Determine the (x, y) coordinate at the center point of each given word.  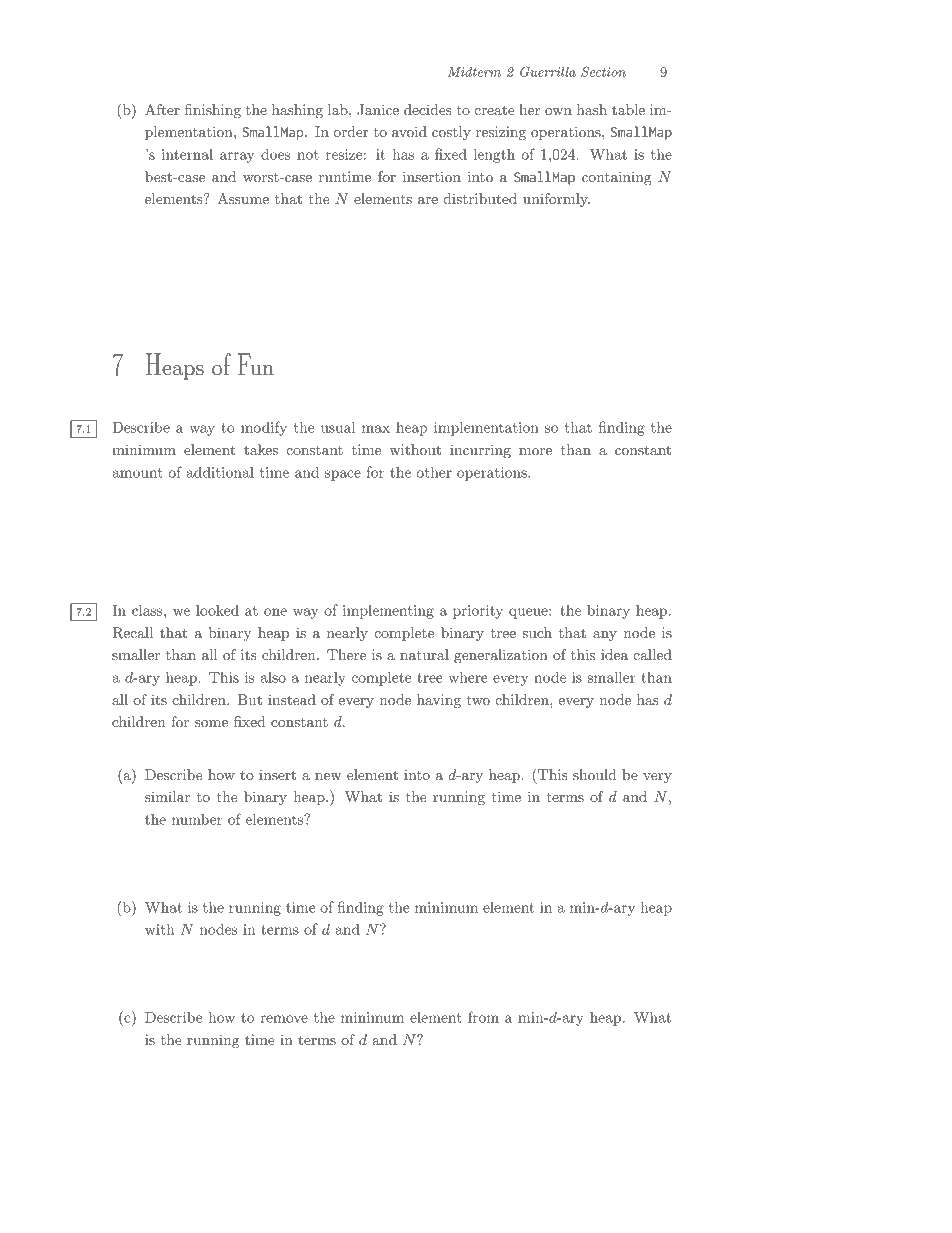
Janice (378, 110)
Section (603, 71)
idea (614, 654)
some (211, 723)
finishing (213, 111)
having (439, 701)
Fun (256, 364)
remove (284, 1019)
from (483, 1017)
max (376, 429)
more (535, 451)
